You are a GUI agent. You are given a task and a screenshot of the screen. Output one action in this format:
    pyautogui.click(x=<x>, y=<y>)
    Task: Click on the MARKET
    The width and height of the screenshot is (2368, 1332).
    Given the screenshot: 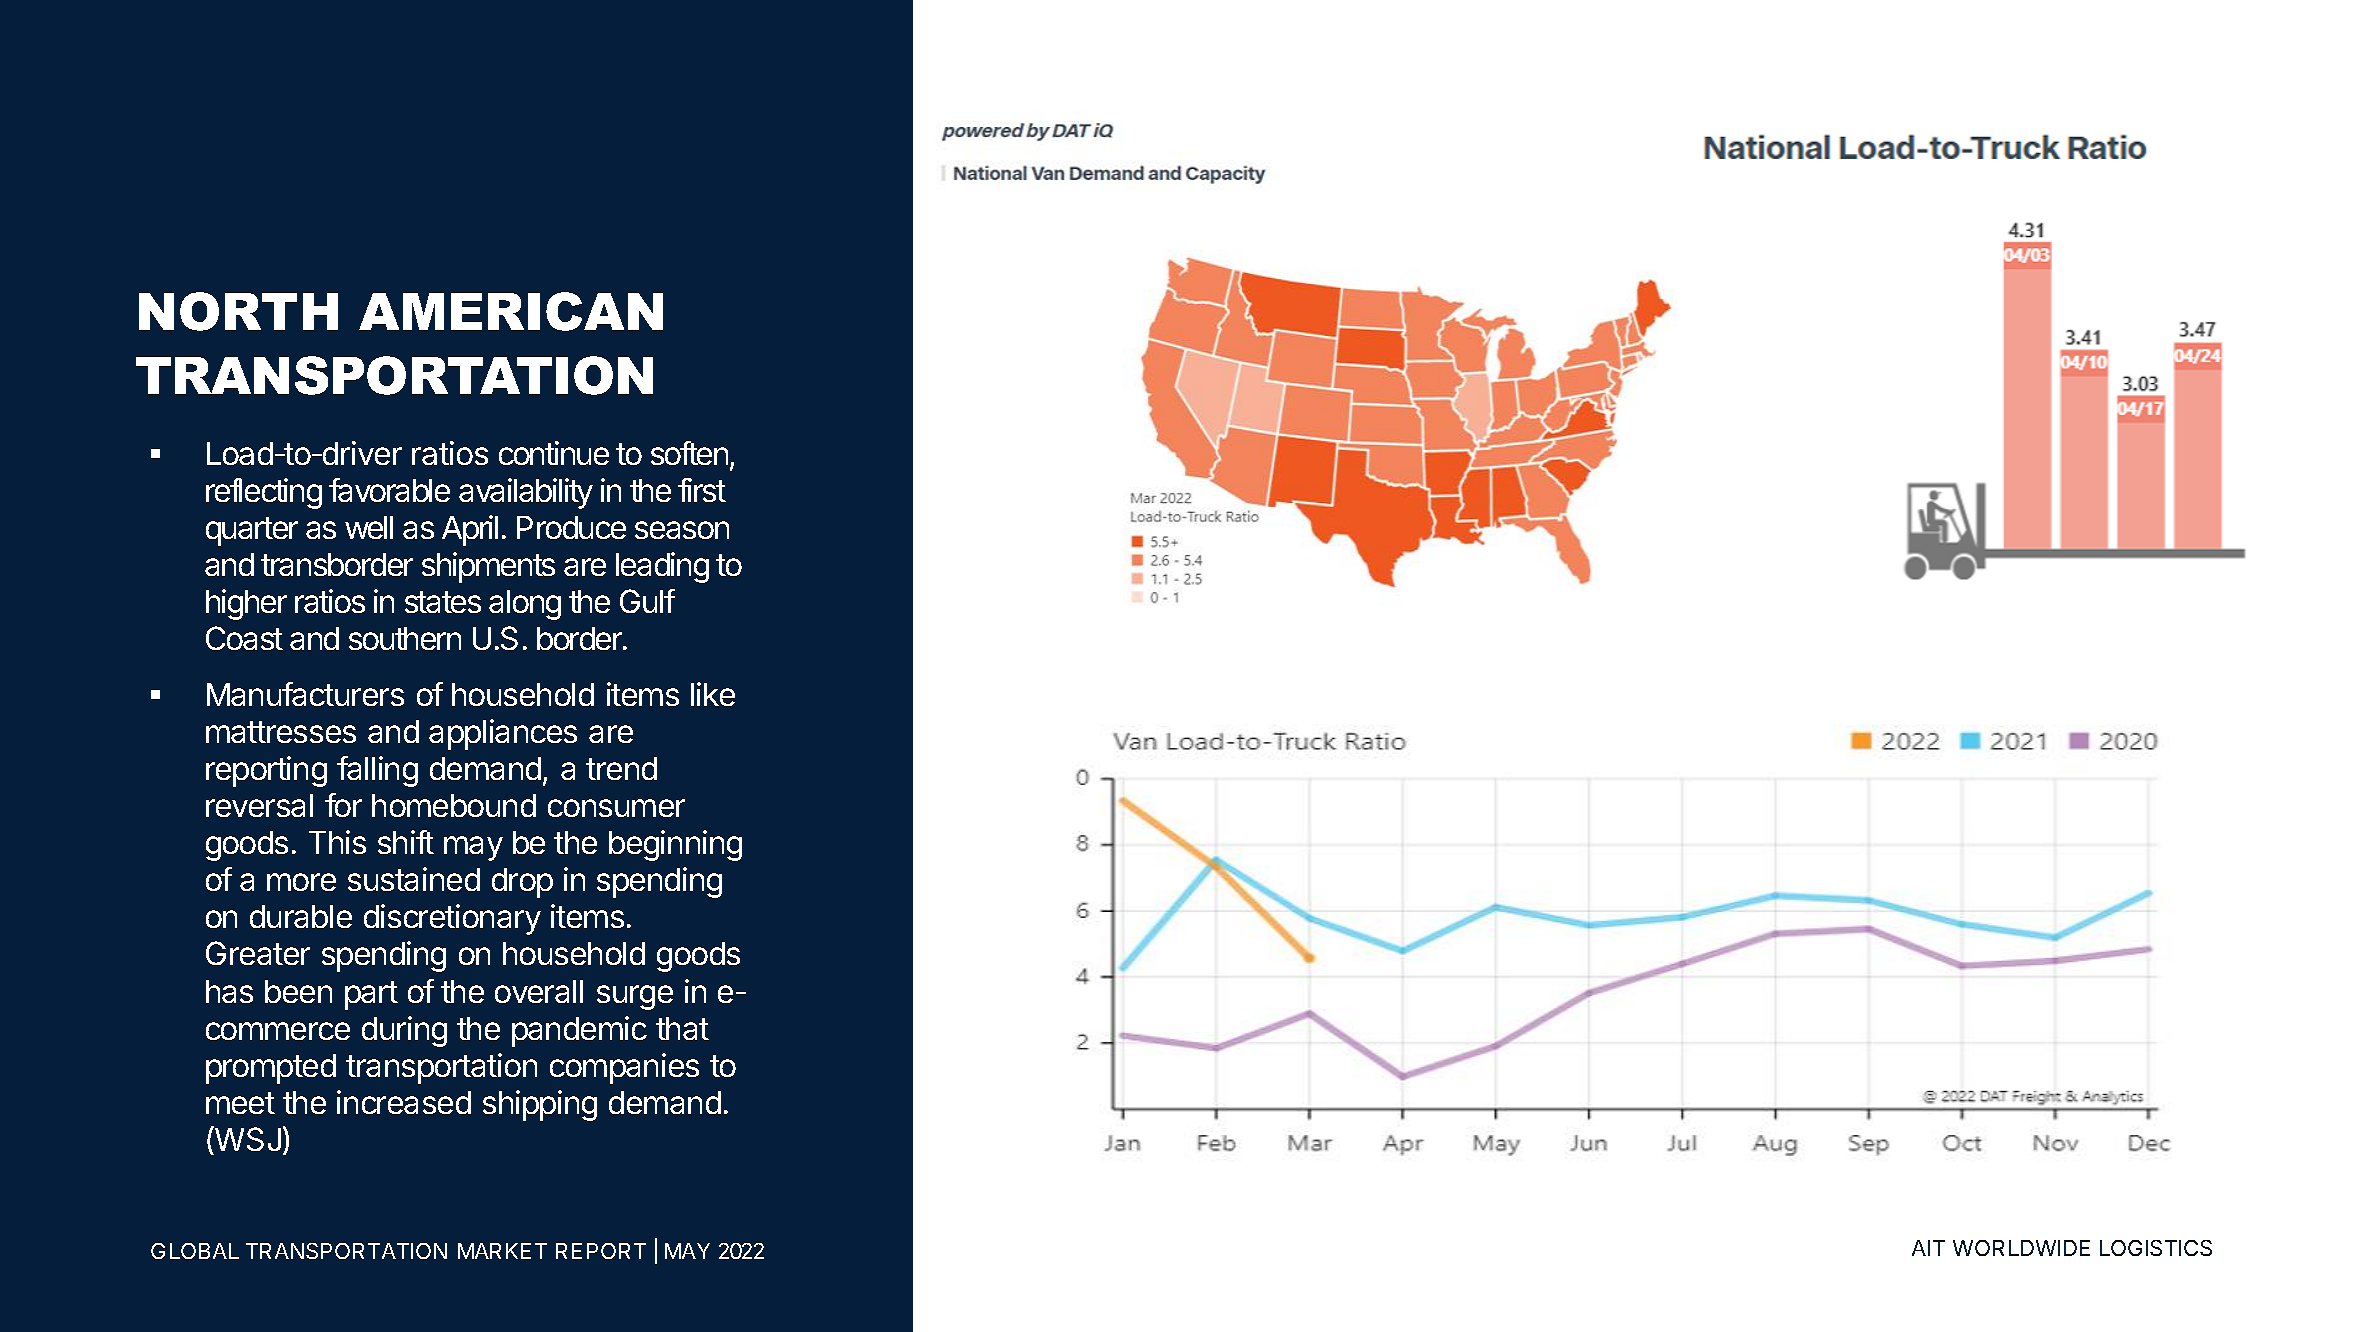 What is the action you would take?
    pyautogui.click(x=502, y=1251)
